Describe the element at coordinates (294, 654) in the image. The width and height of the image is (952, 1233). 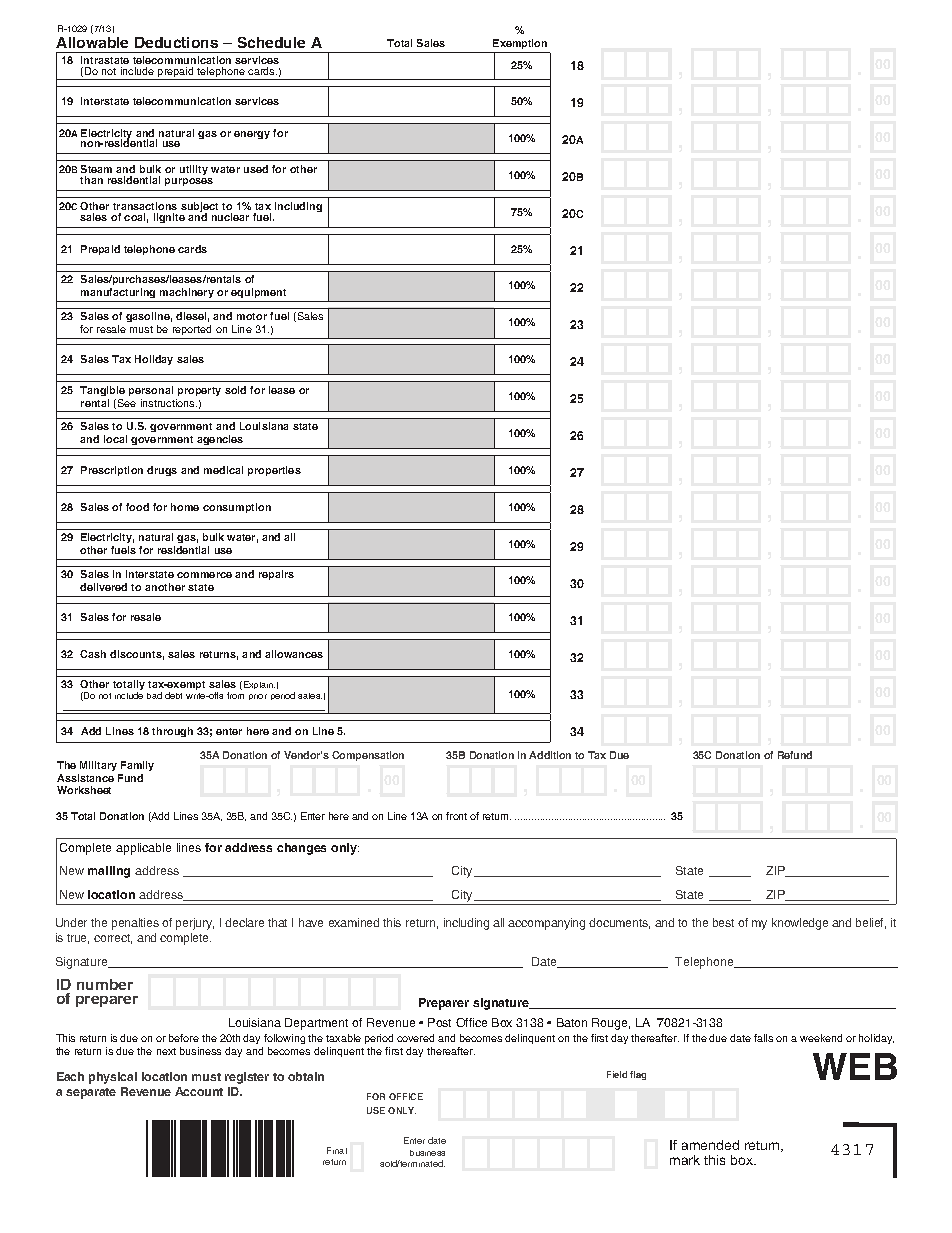
I see `allowances` at that location.
